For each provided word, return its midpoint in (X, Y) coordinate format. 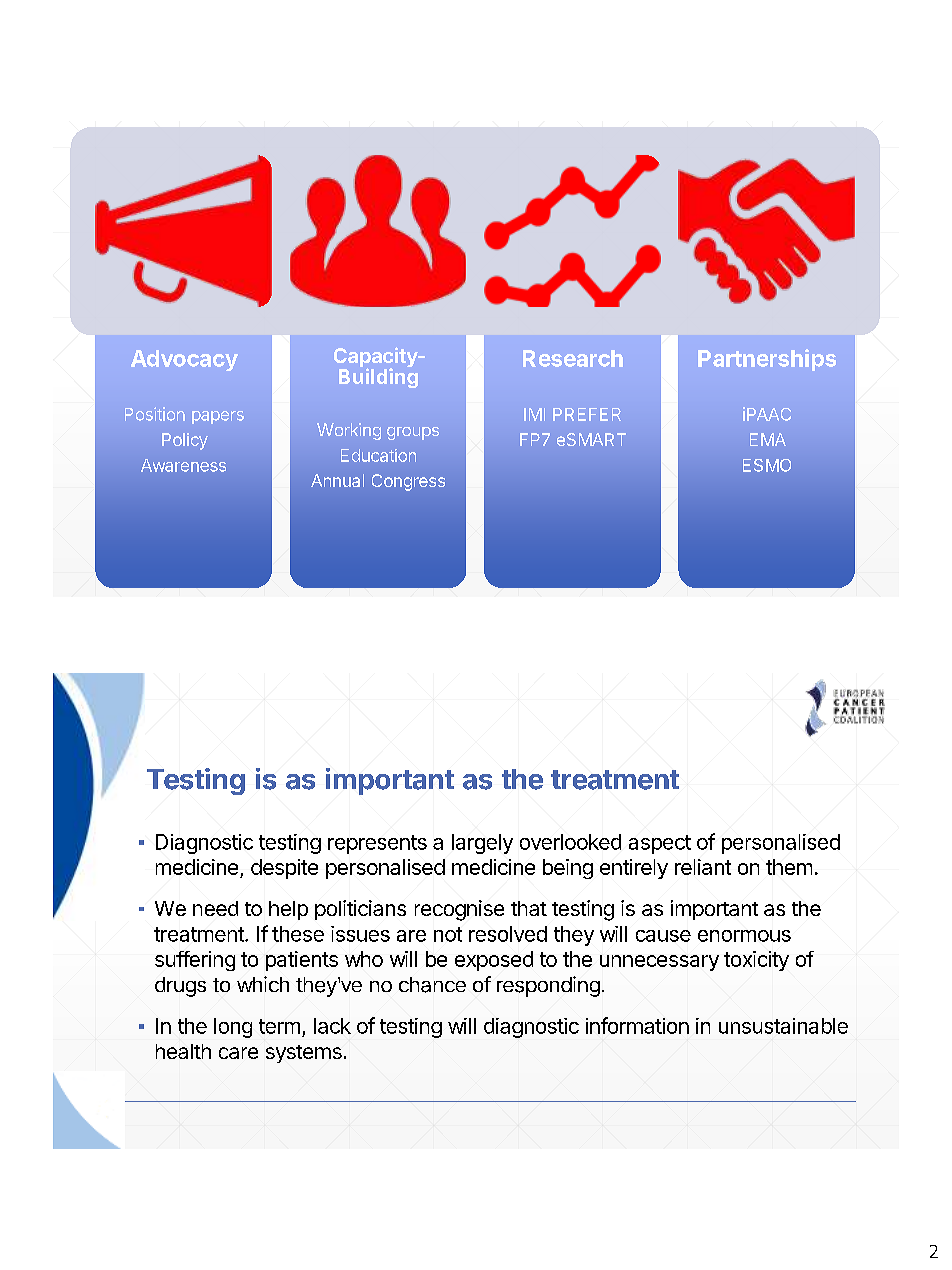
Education (378, 455)
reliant (703, 867)
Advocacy (184, 360)
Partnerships (767, 360)
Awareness (183, 465)
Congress (408, 482)
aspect (660, 844)
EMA (768, 439)
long (233, 1028)
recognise (459, 910)
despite (284, 869)
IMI (534, 414)
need (215, 908)
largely (482, 844)
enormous (744, 936)
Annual (337, 480)
